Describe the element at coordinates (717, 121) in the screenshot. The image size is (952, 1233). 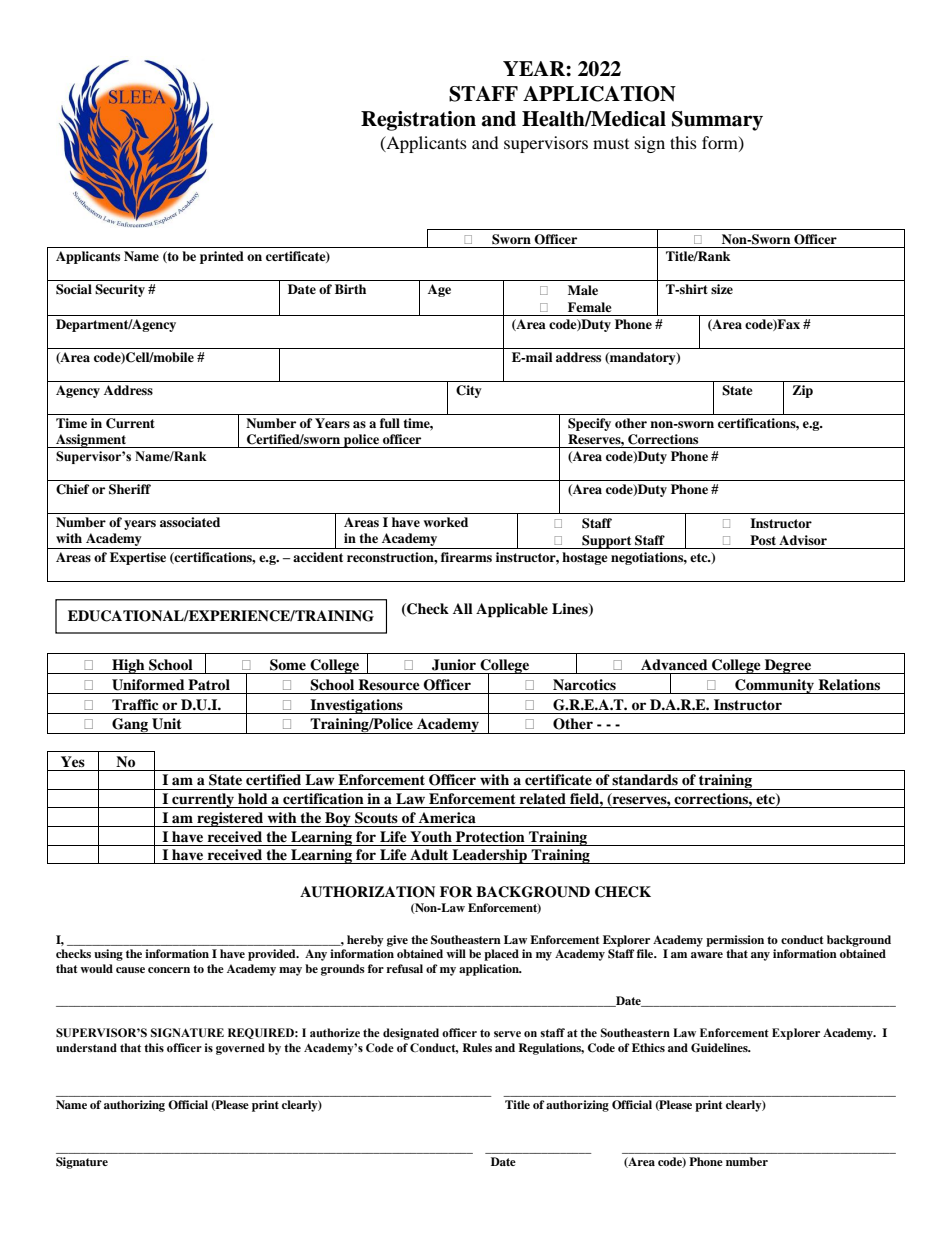
I see `Summary` at that location.
